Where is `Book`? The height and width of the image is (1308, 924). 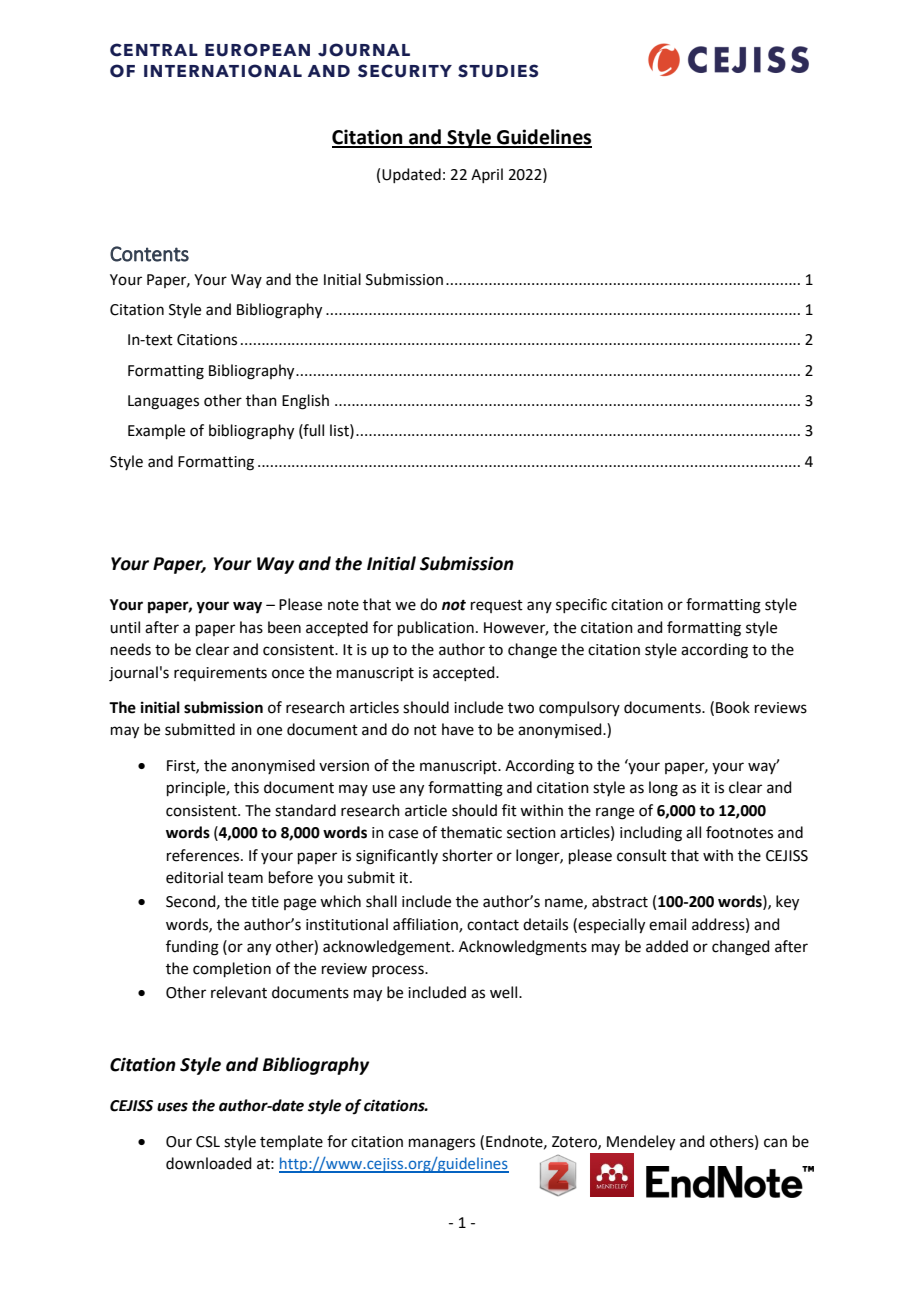
Book is located at coordinates (733, 707).
